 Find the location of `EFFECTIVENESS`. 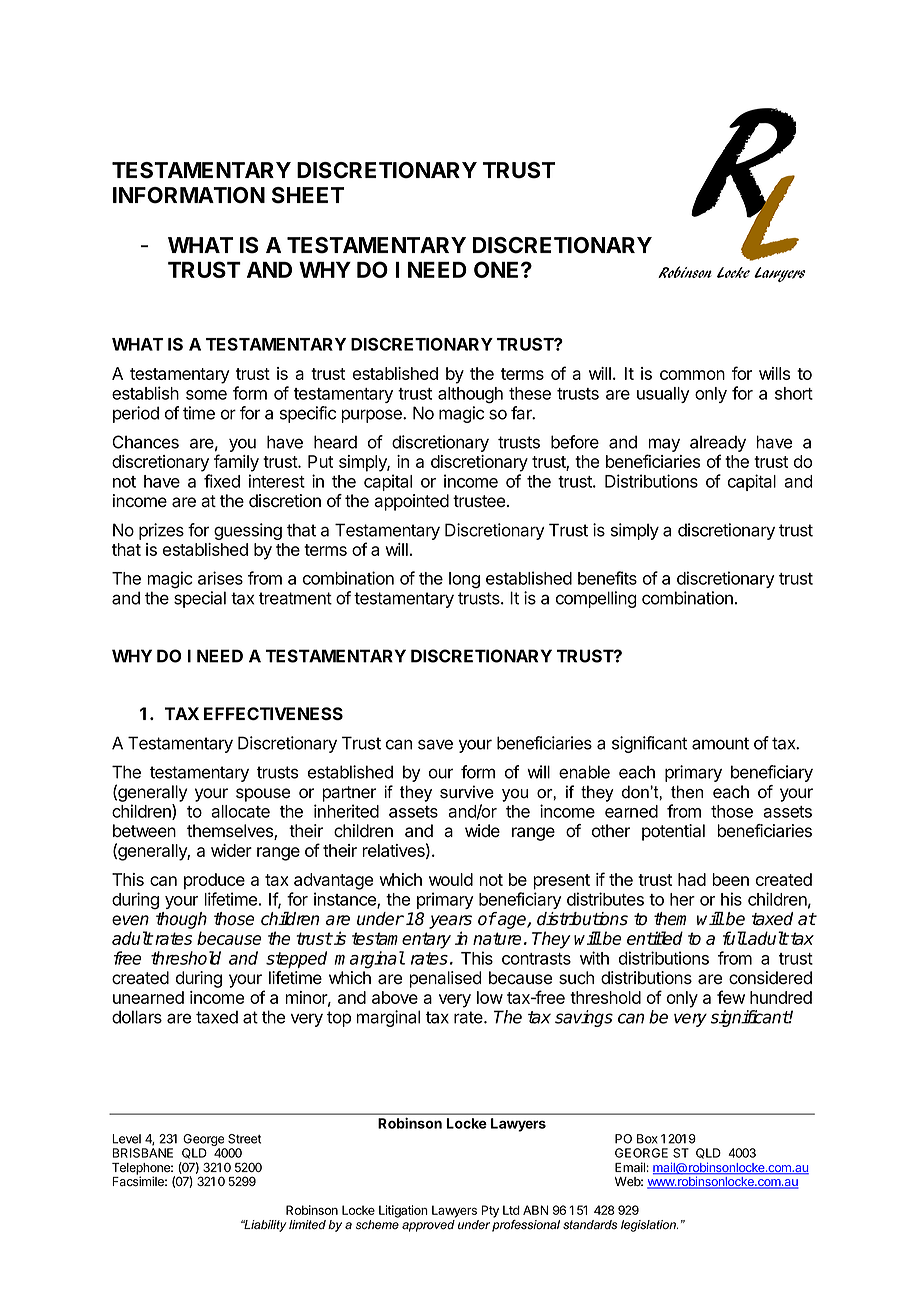

EFFECTIVENESS is located at coordinates (273, 714).
